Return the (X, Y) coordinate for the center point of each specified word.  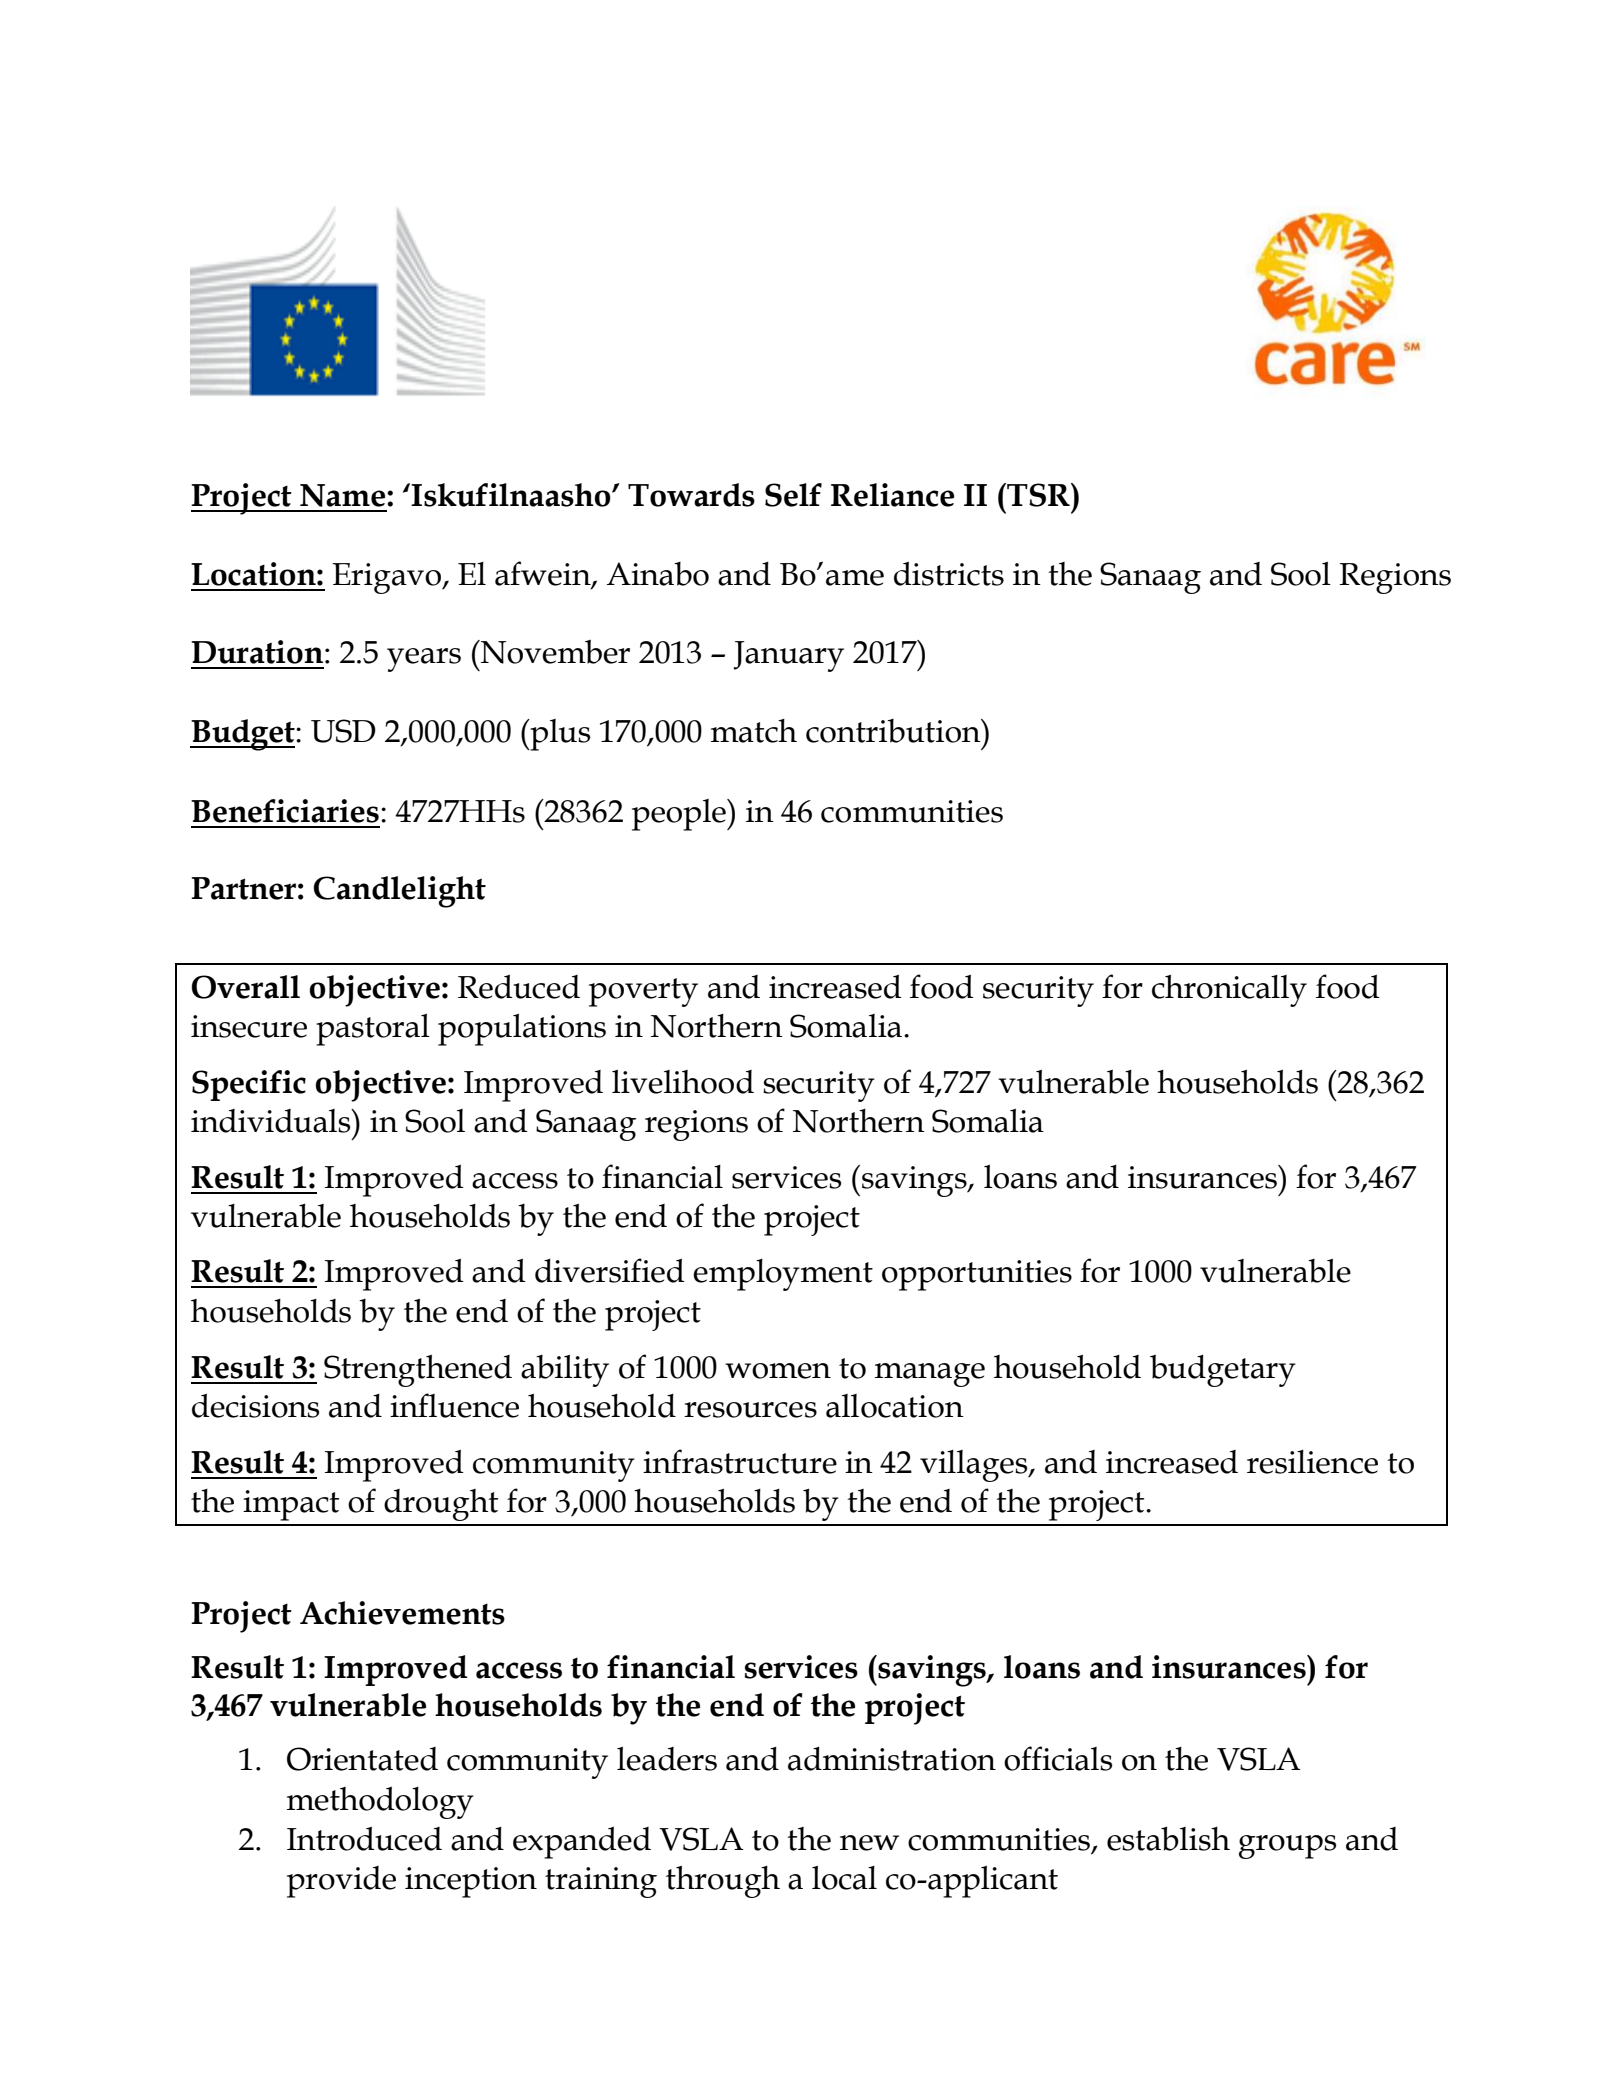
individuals (272, 1121)
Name (344, 495)
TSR (1038, 495)
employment (783, 1275)
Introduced (364, 1838)
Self (793, 495)
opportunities (977, 1275)
